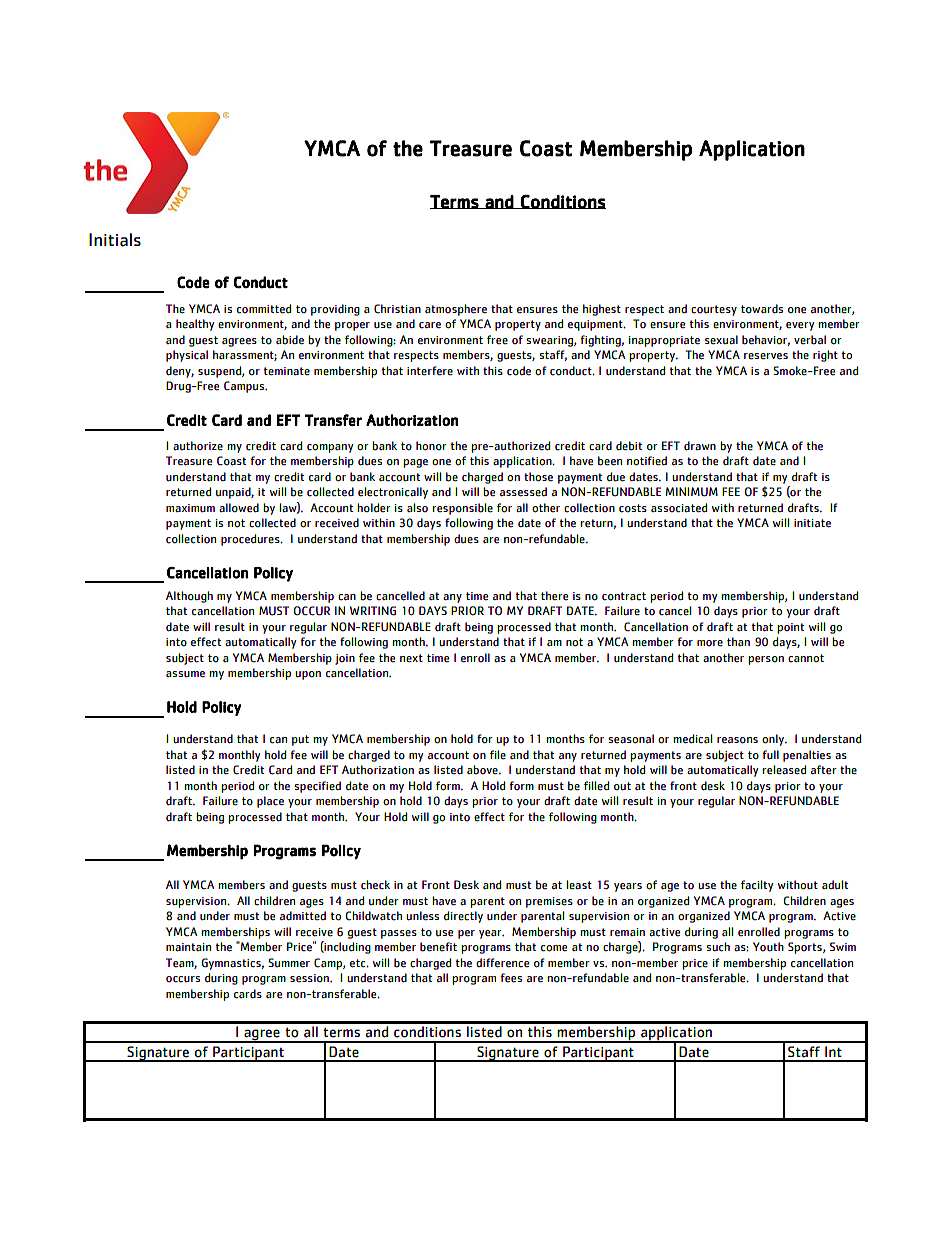 The width and height of the document is (952, 1233). I want to click on drawn, so click(700, 445).
